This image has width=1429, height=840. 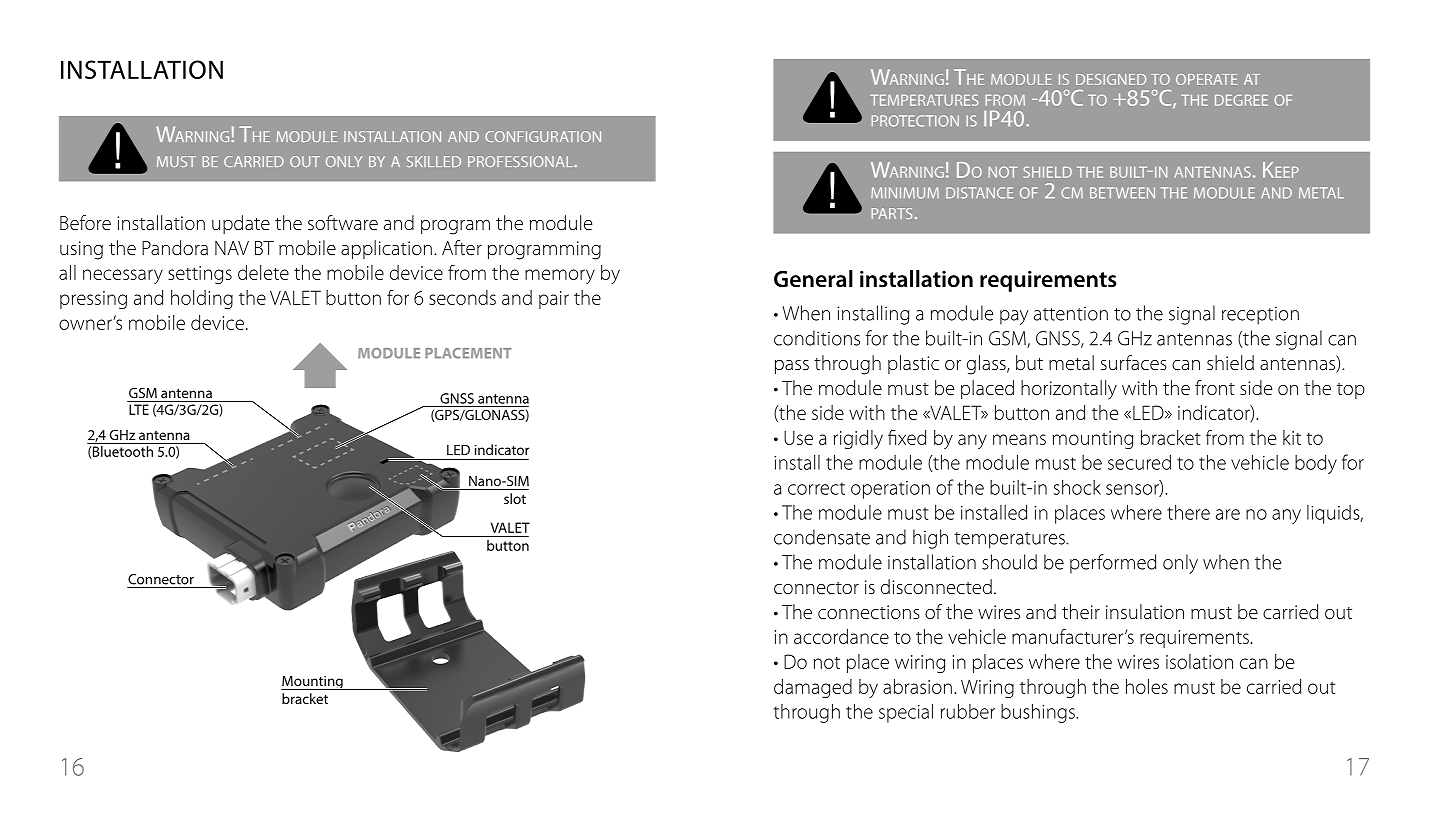 I want to click on front, so click(x=1215, y=387).
